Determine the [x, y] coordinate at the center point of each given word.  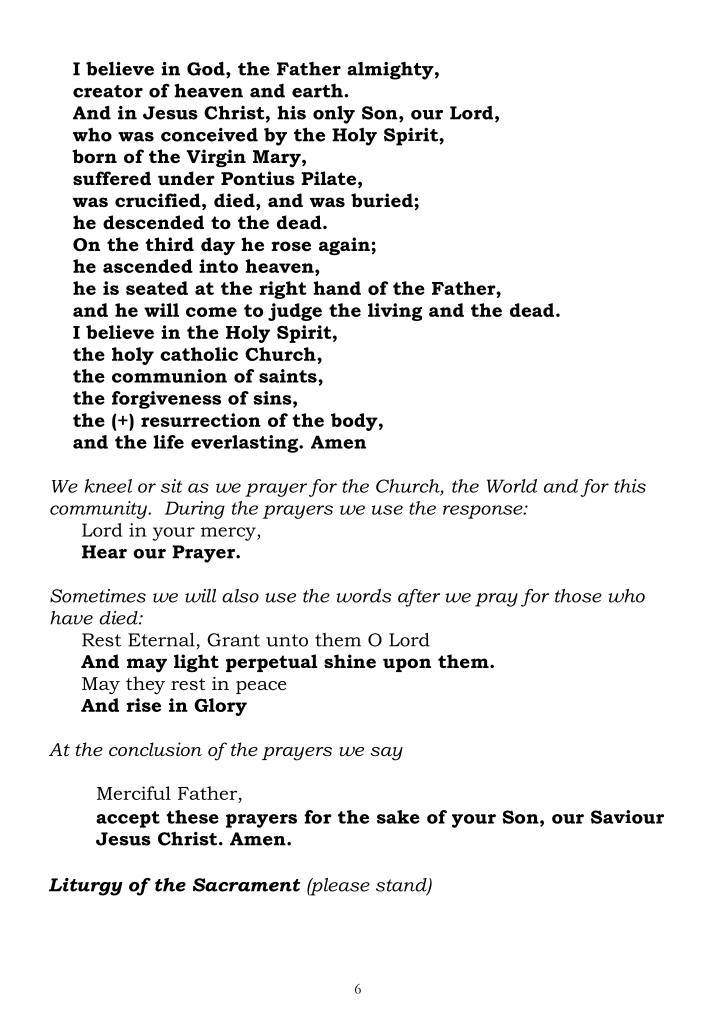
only [334, 115]
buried [383, 200]
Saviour [627, 817]
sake [398, 817]
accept [128, 819]
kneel [108, 486]
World [512, 486]
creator [108, 91]
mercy [229, 534]
